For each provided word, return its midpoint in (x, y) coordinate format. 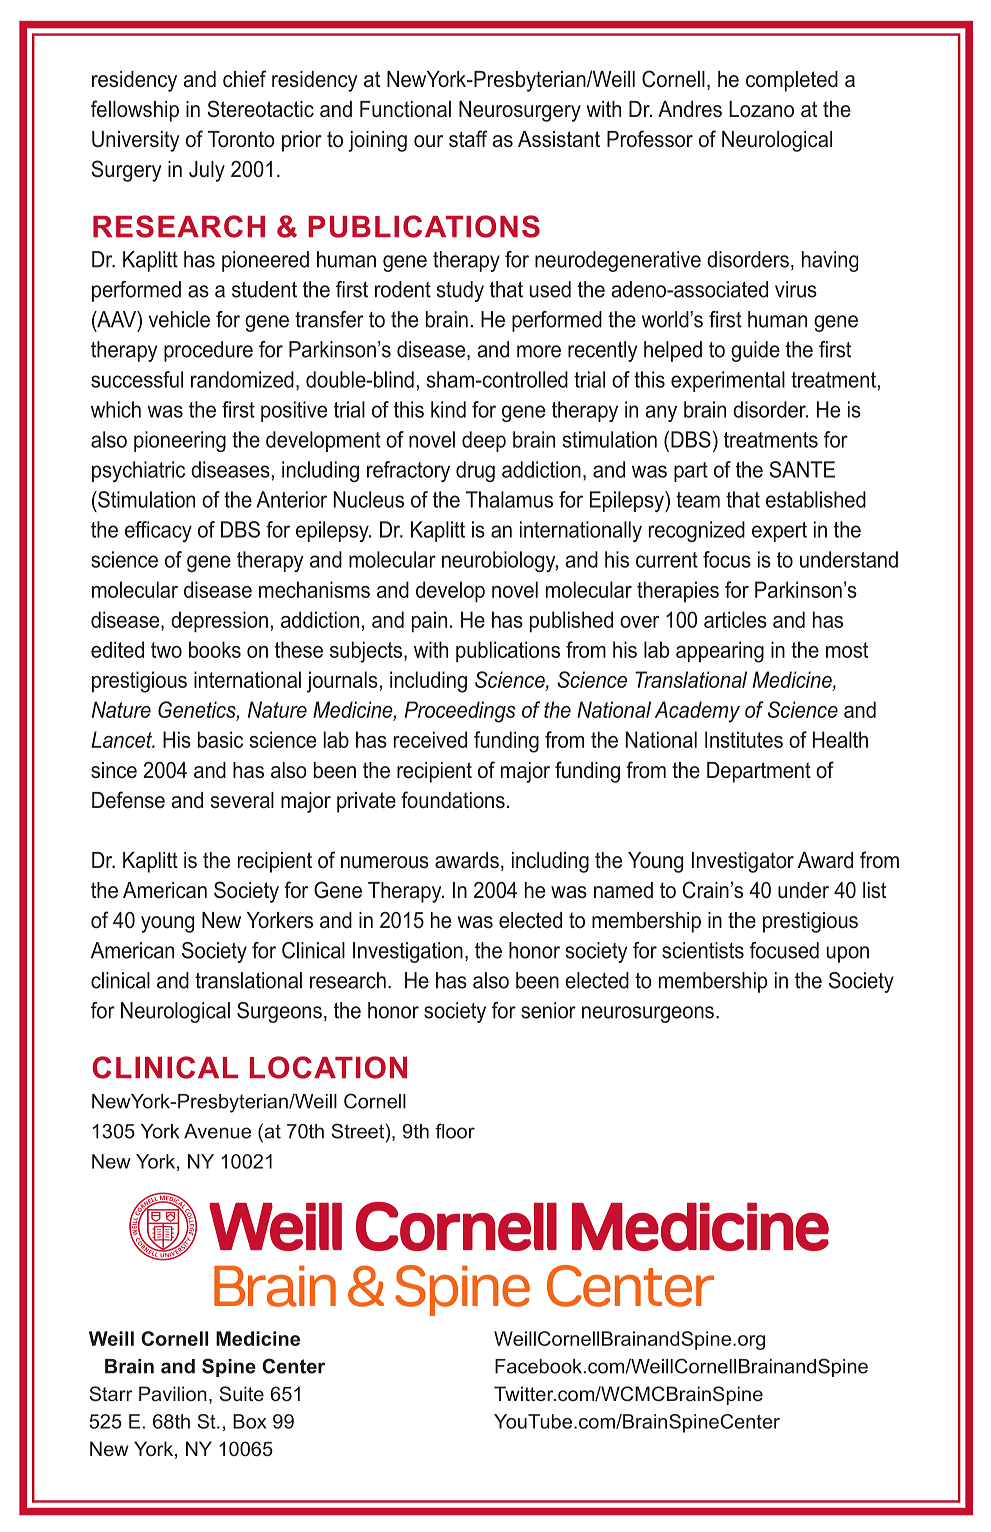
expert (779, 532)
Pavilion (173, 1393)
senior (548, 1010)
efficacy (158, 531)
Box (249, 1421)
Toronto (241, 139)
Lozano (761, 109)
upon (848, 954)
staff (468, 139)
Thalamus (509, 499)
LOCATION (328, 1067)
